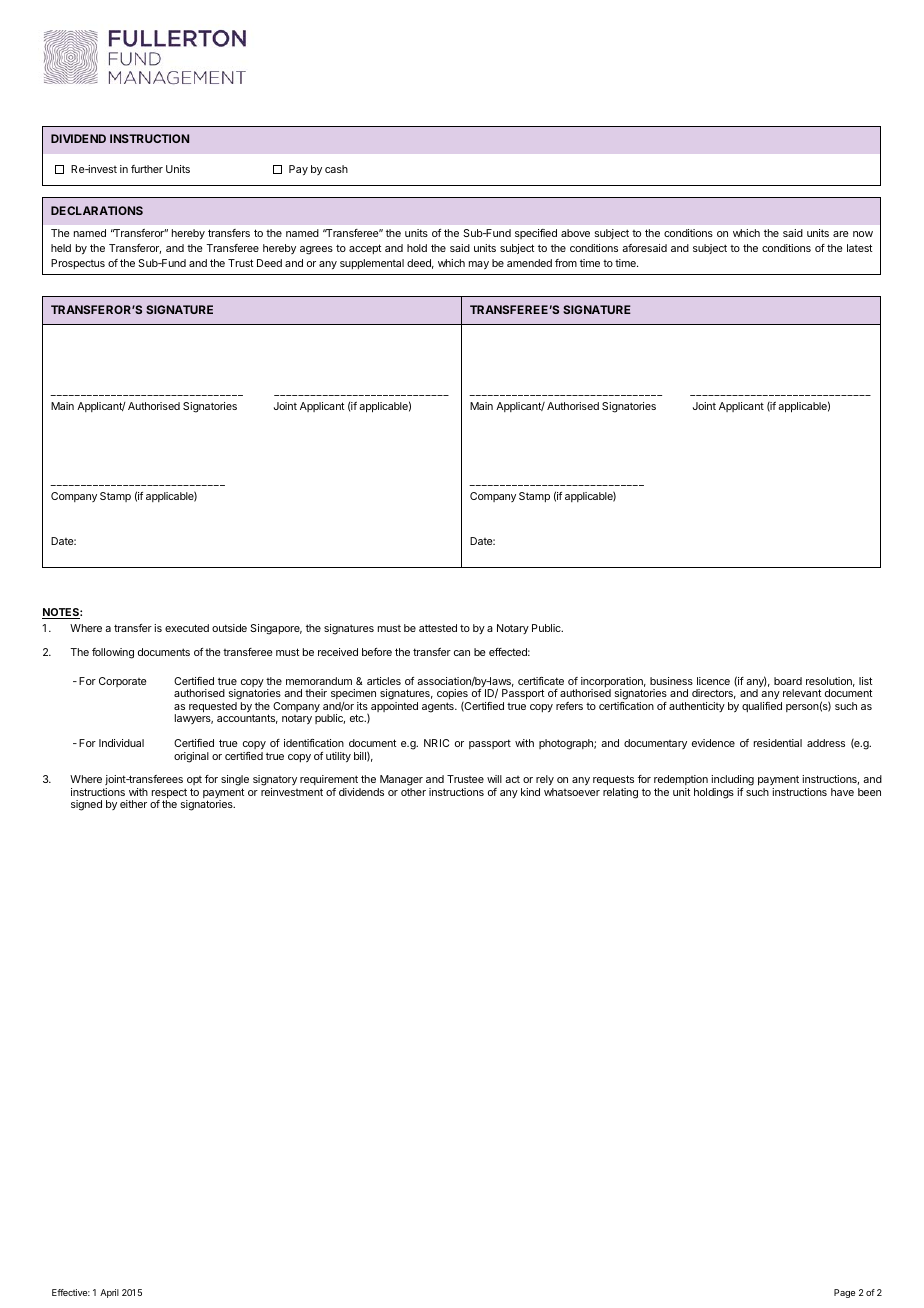 The height and width of the image is (1308, 924). What do you see at coordinates (147, 169) in the image?
I see `further` at bounding box center [147, 169].
